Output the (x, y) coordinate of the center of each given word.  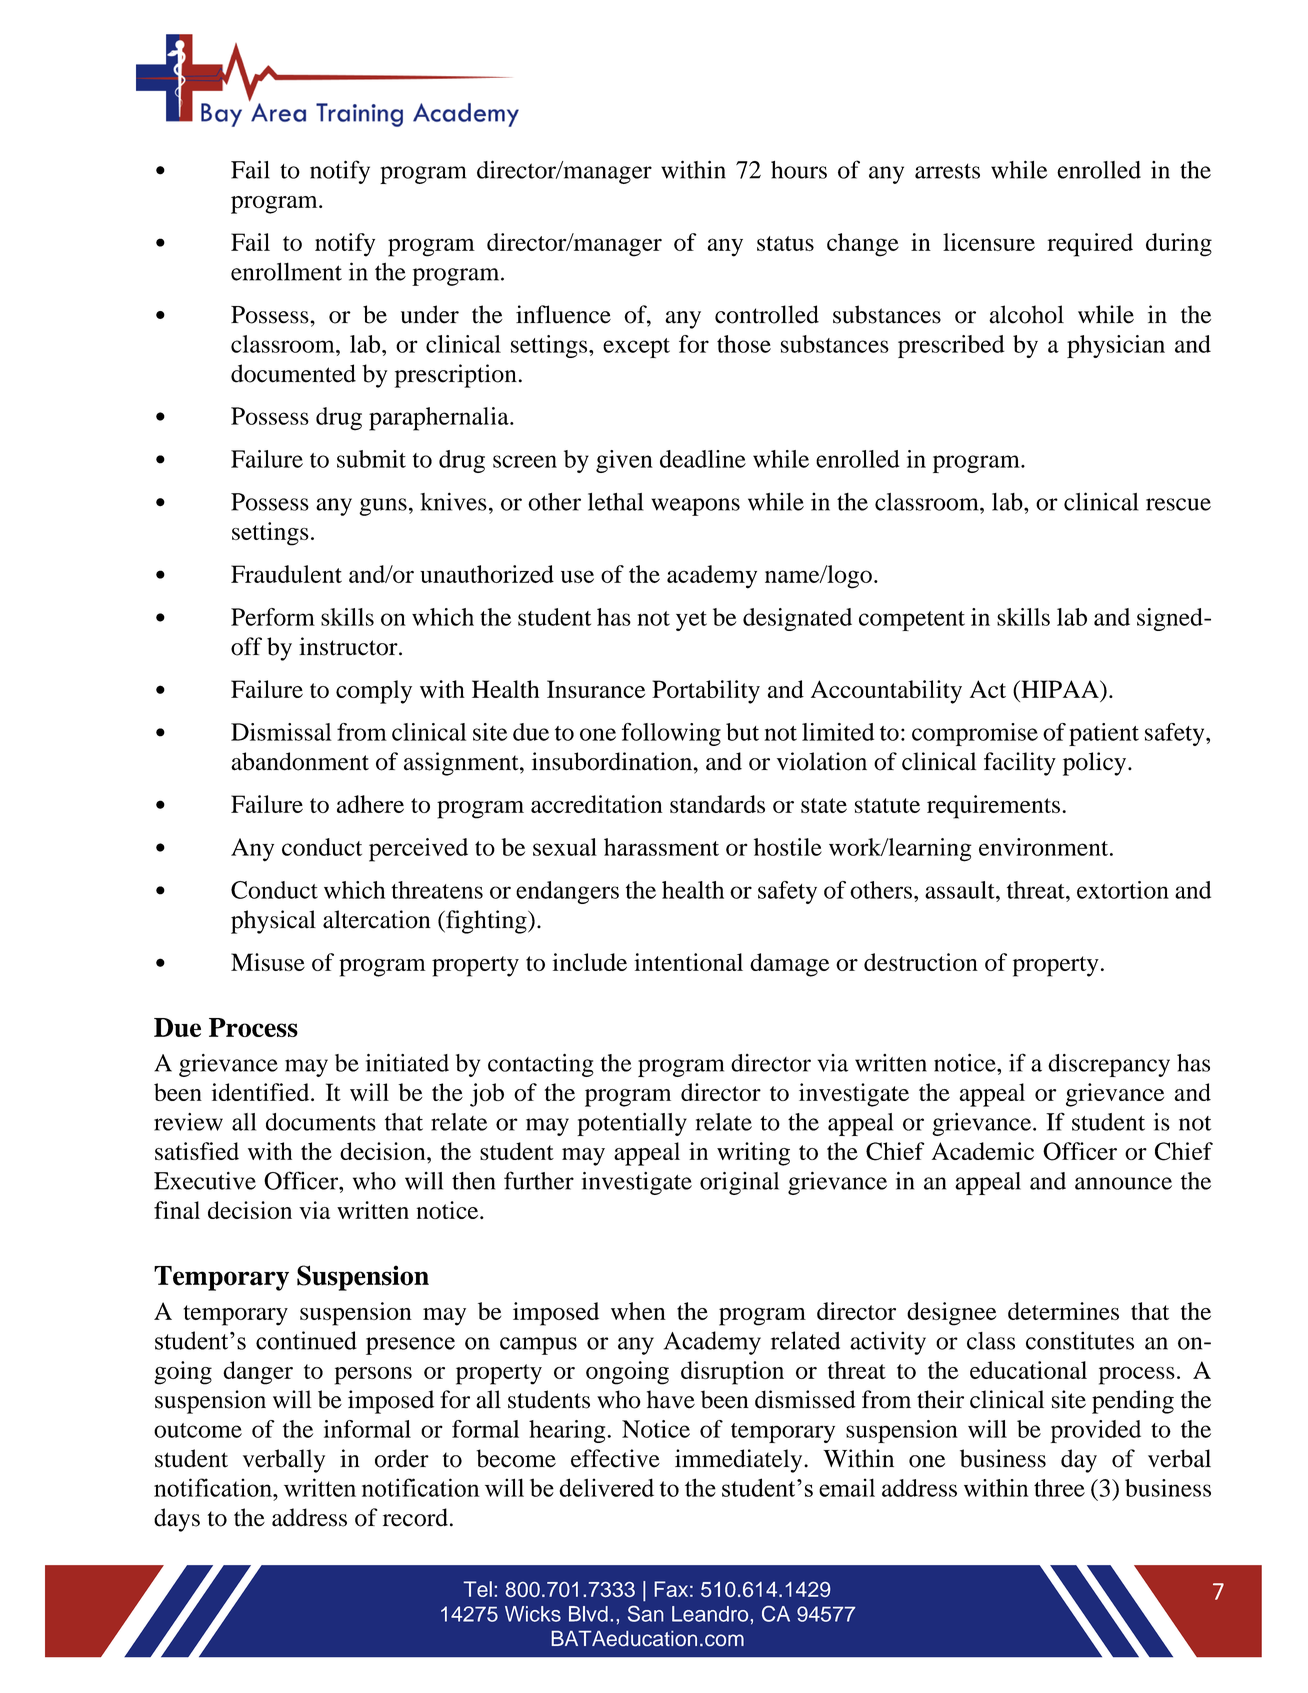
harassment (661, 847)
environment (1045, 847)
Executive (205, 1181)
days (177, 1520)
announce (1123, 1183)
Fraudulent (286, 574)
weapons (695, 507)
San (646, 1614)
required (1090, 245)
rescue (1178, 504)
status (785, 243)
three (1059, 1488)
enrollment (286, 271)
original (739, 1183)
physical (273, 922)
